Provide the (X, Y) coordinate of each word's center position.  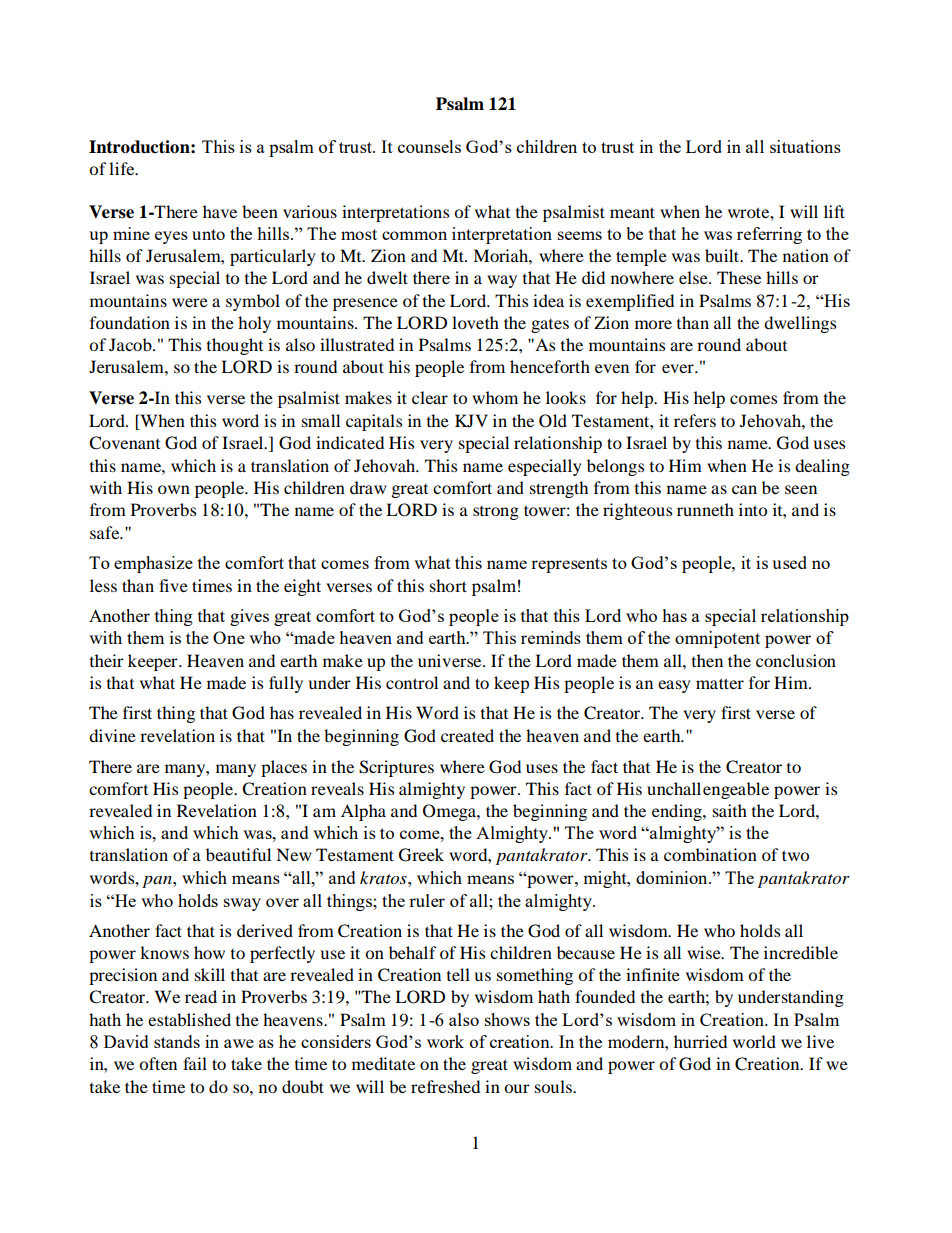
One (229, 637)
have (220, 211)
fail (195, 1063)
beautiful (238, 854)
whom (495, 397)
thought (235, 346)
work (445, 1041)
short (448, 585)
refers (695, 420)
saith (730, 810)
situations (805, 146)
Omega (450, 812)
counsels (429, 146)
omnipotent (717, 639)
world (754, 1041)
